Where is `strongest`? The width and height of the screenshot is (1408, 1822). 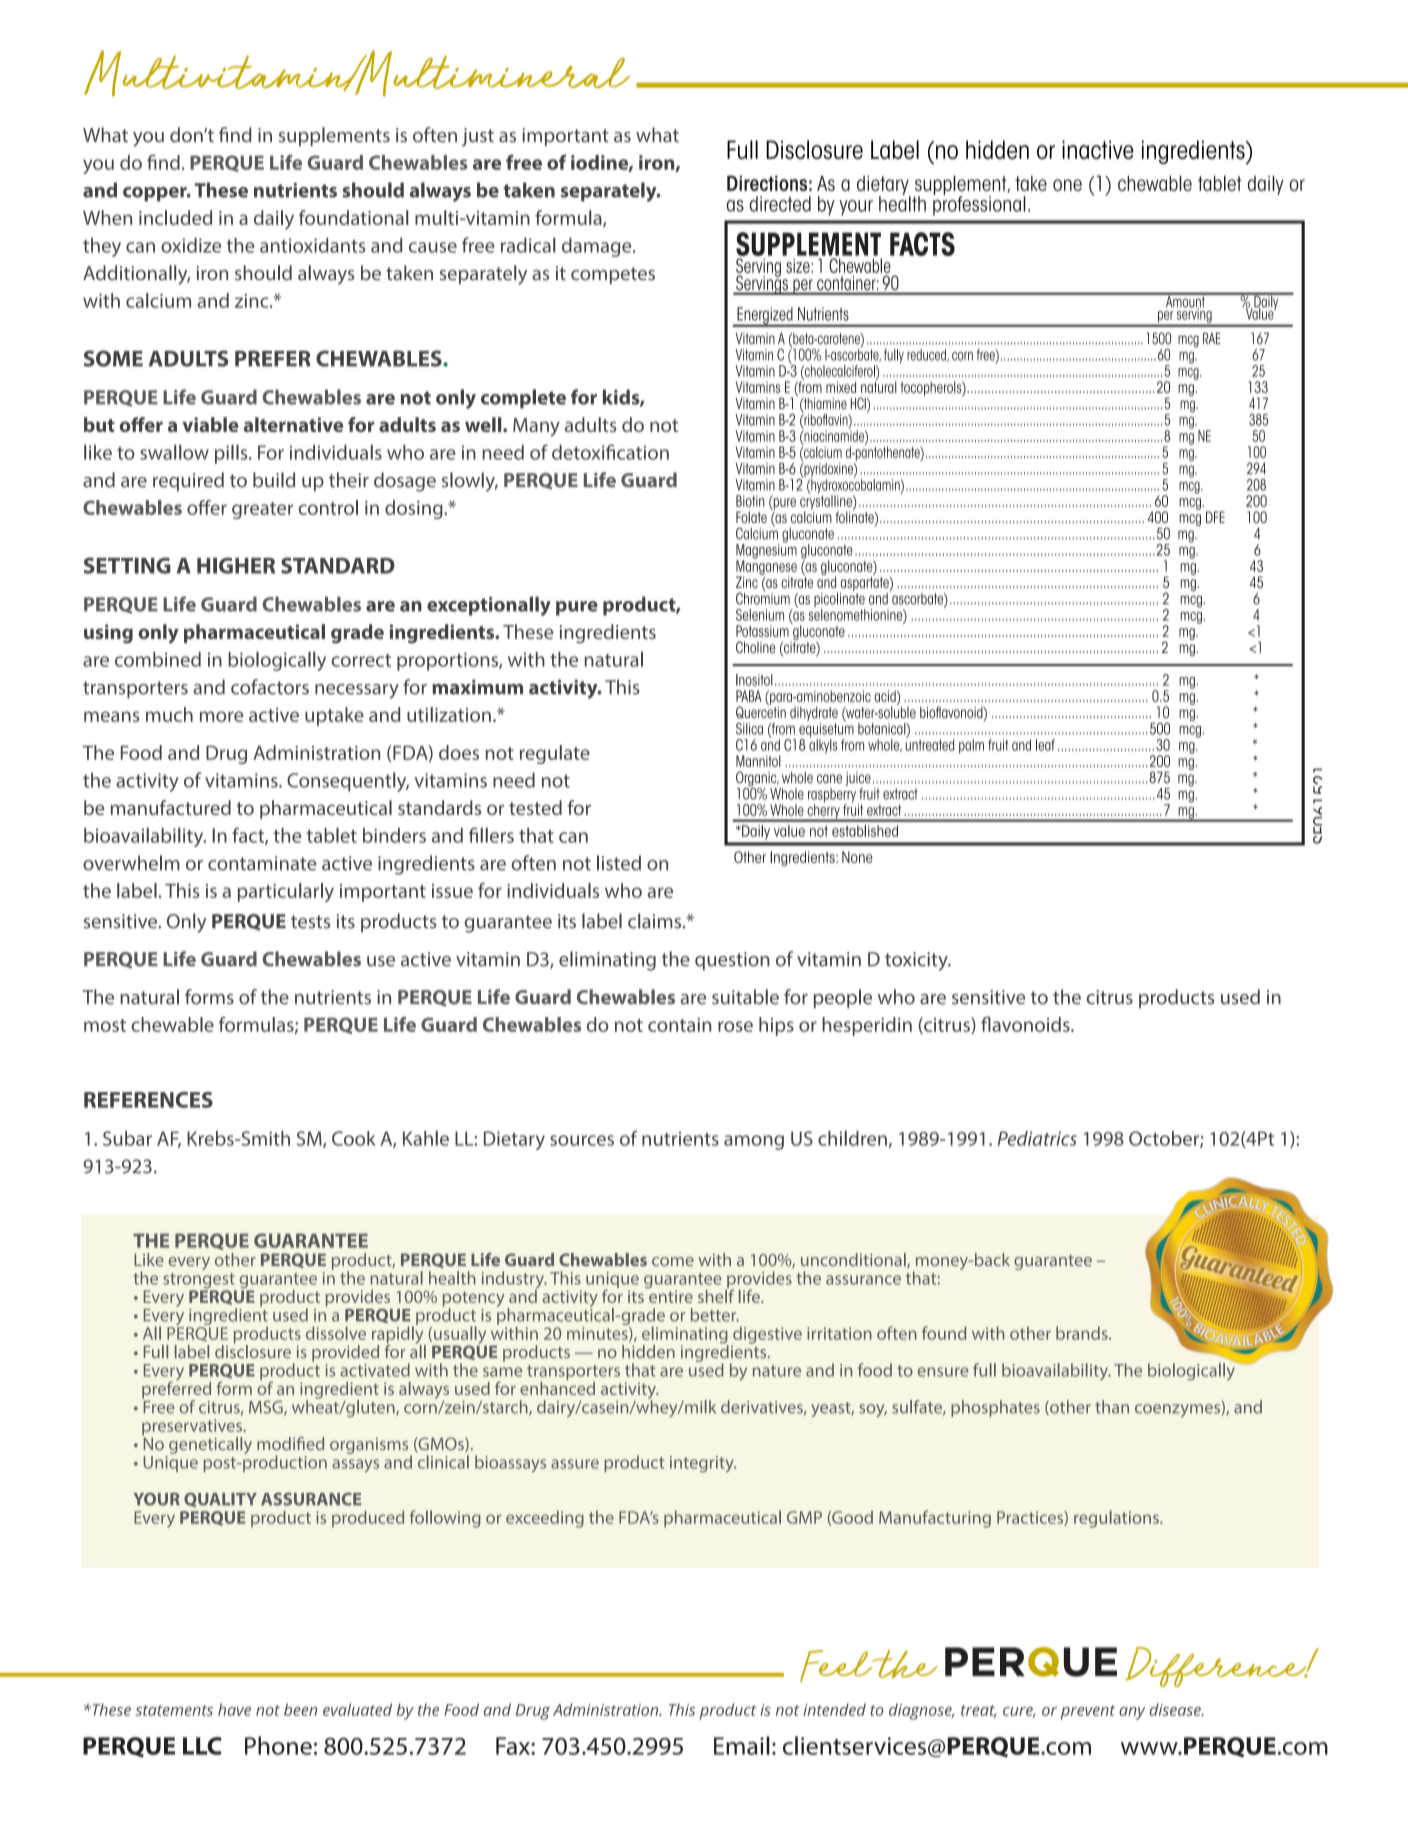 strongest is located at coordinates (200, 1282).
